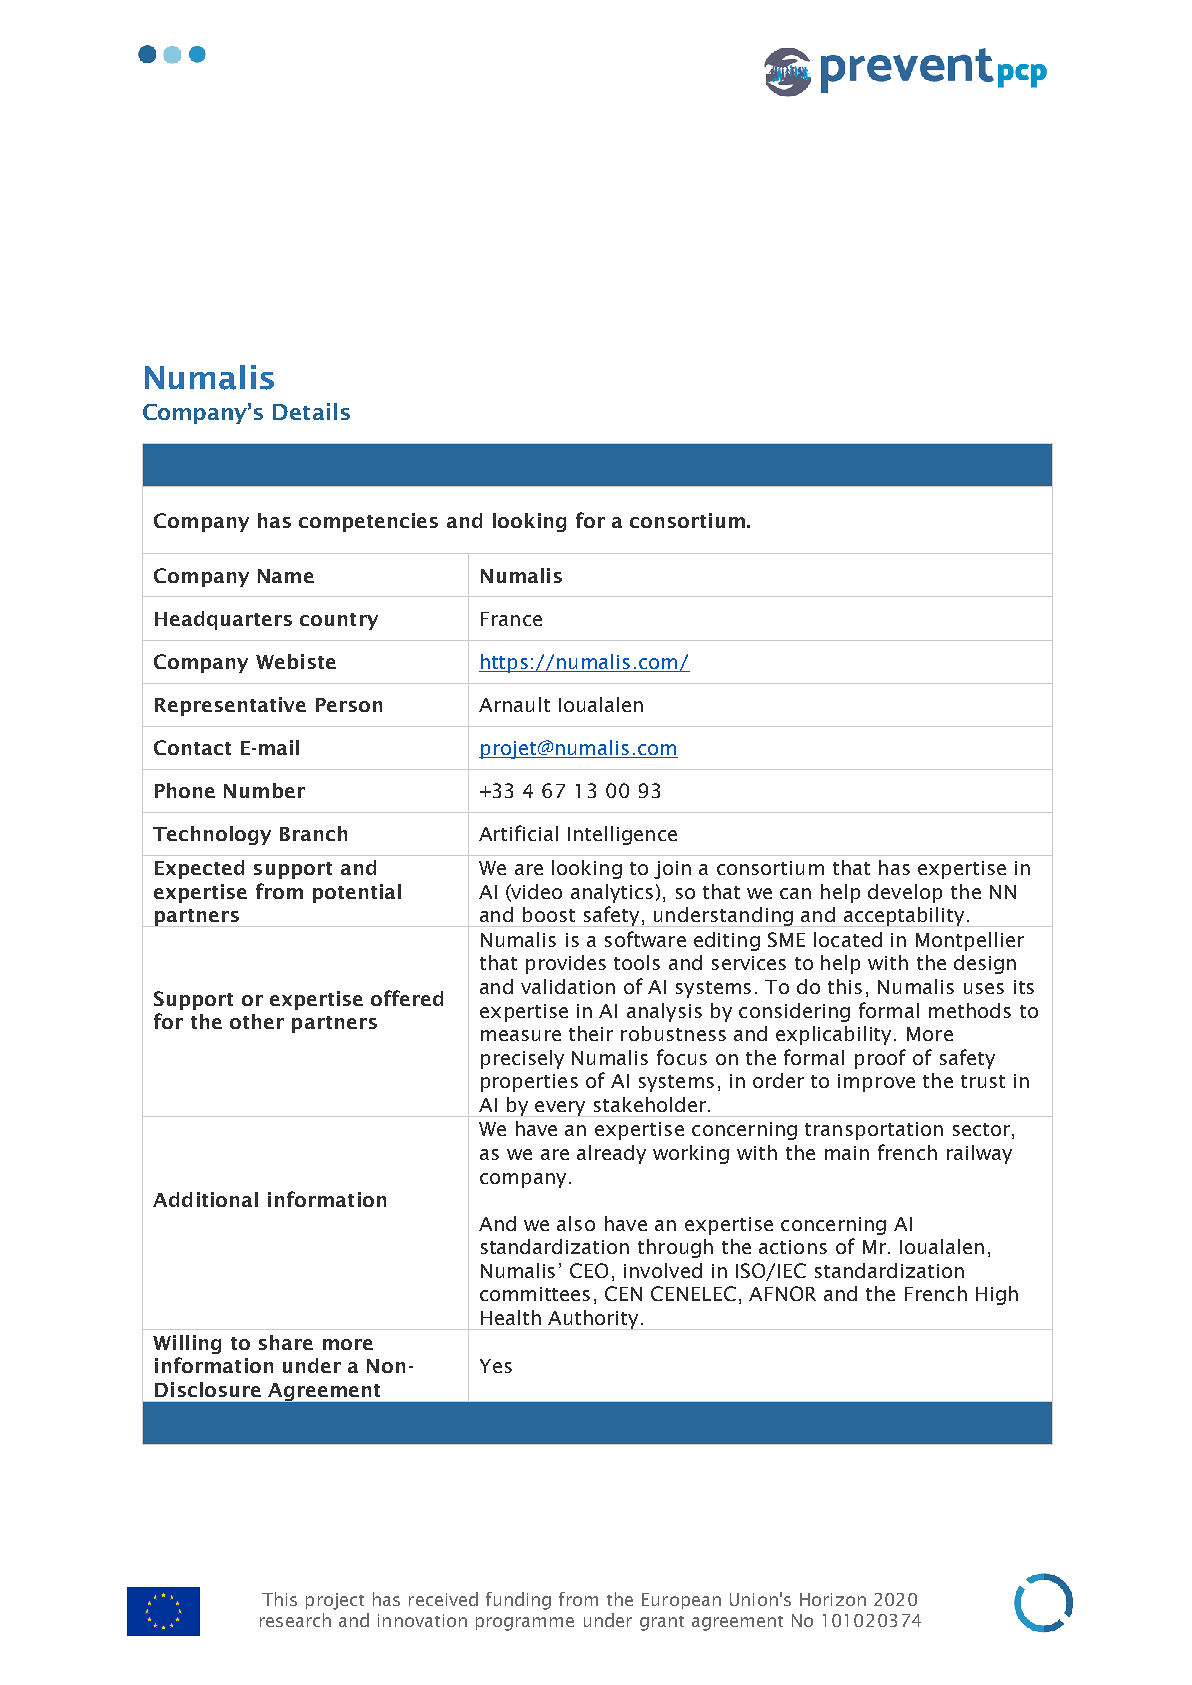  I want to click on research, so click(295, 1620).
